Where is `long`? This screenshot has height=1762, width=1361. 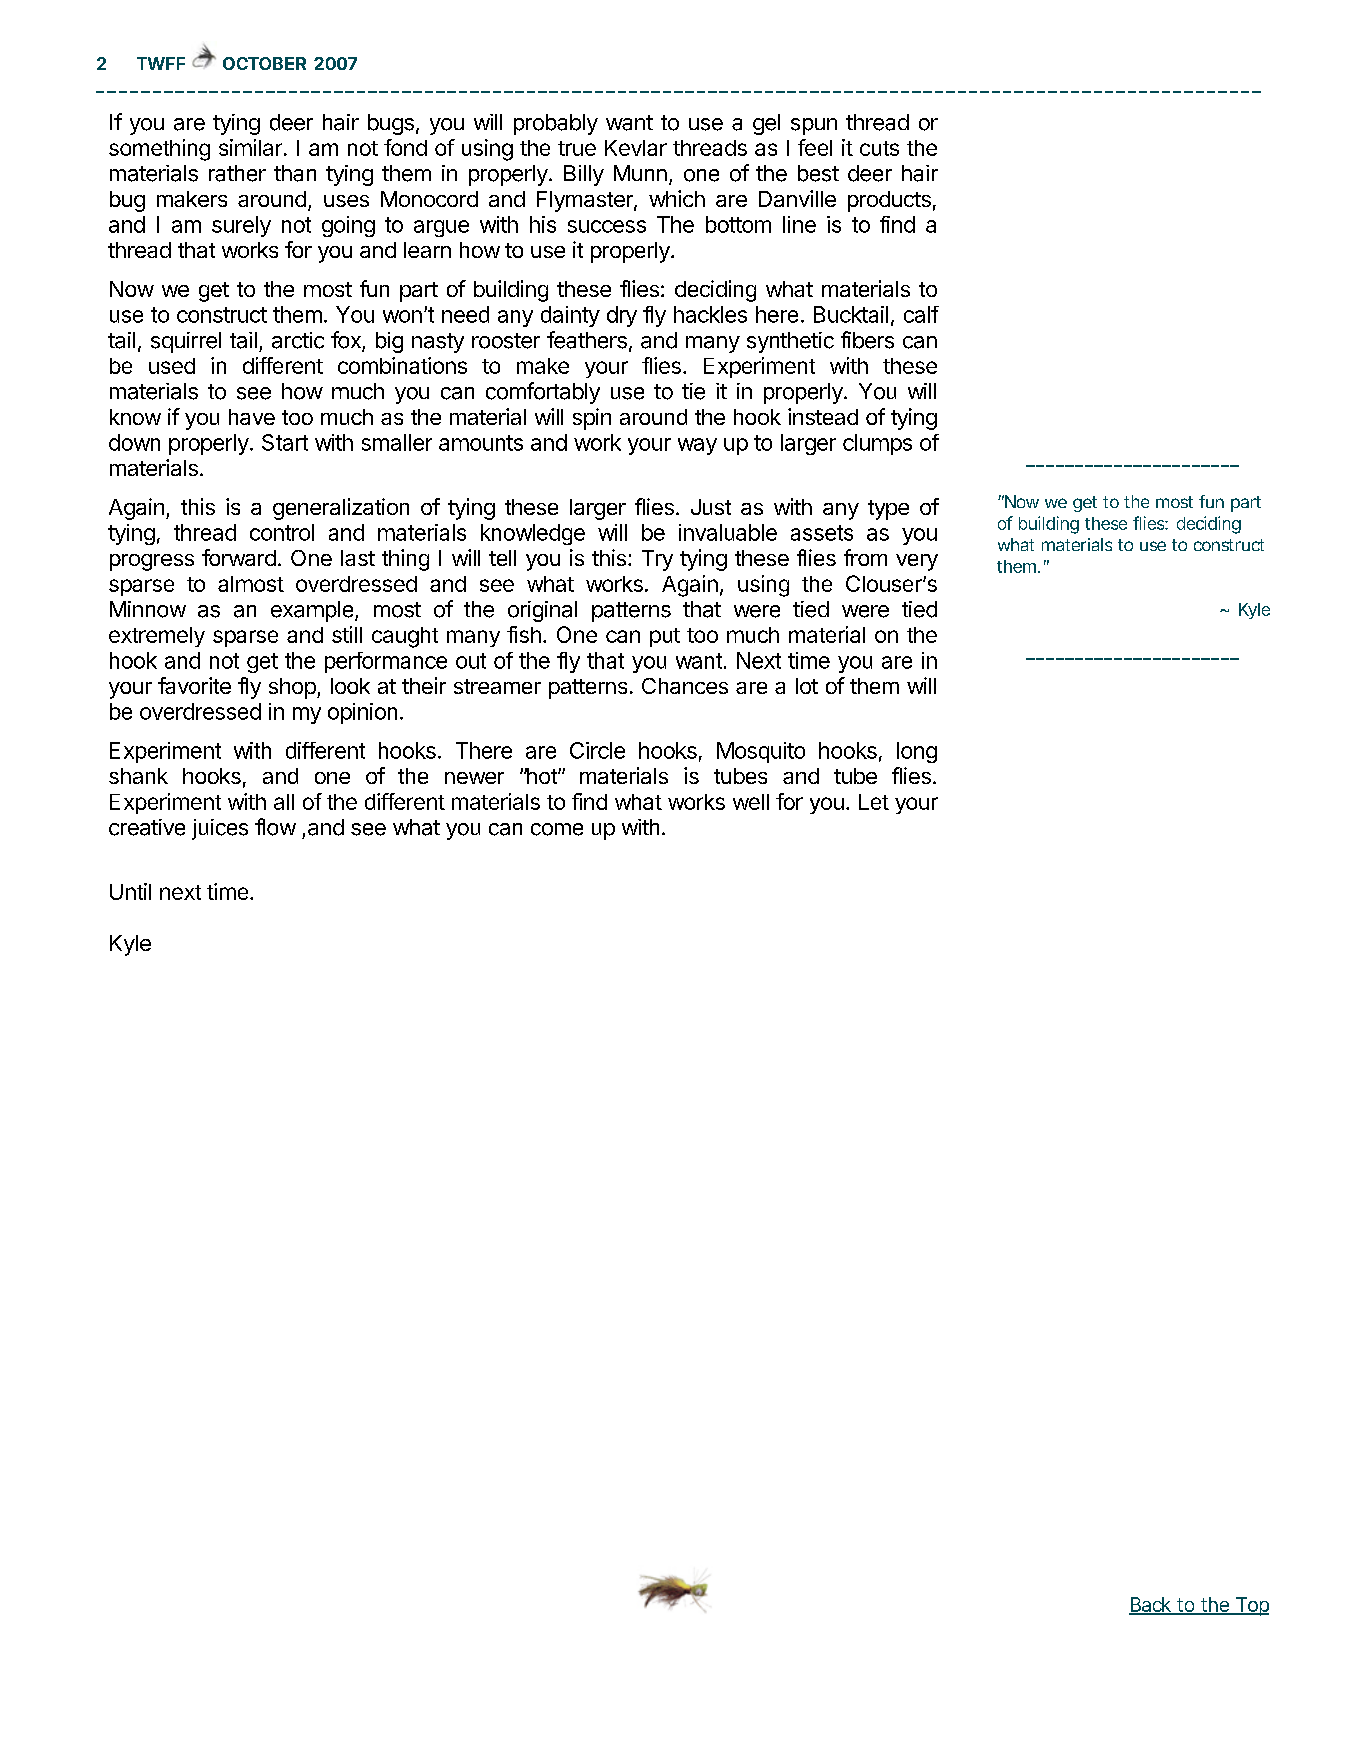 long is located at coordinates (917, 752).
